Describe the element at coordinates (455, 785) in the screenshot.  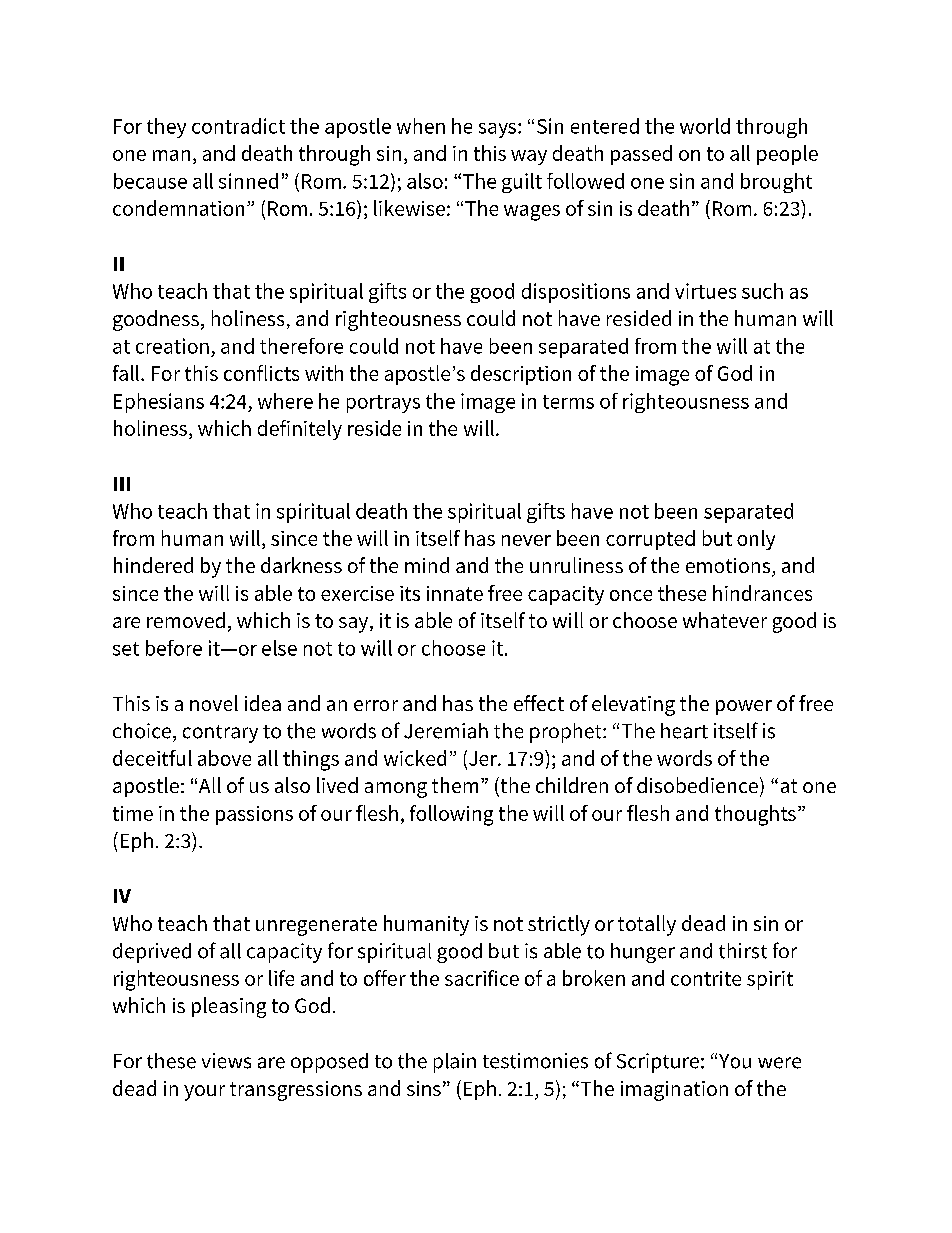
I see `them` at that location.
